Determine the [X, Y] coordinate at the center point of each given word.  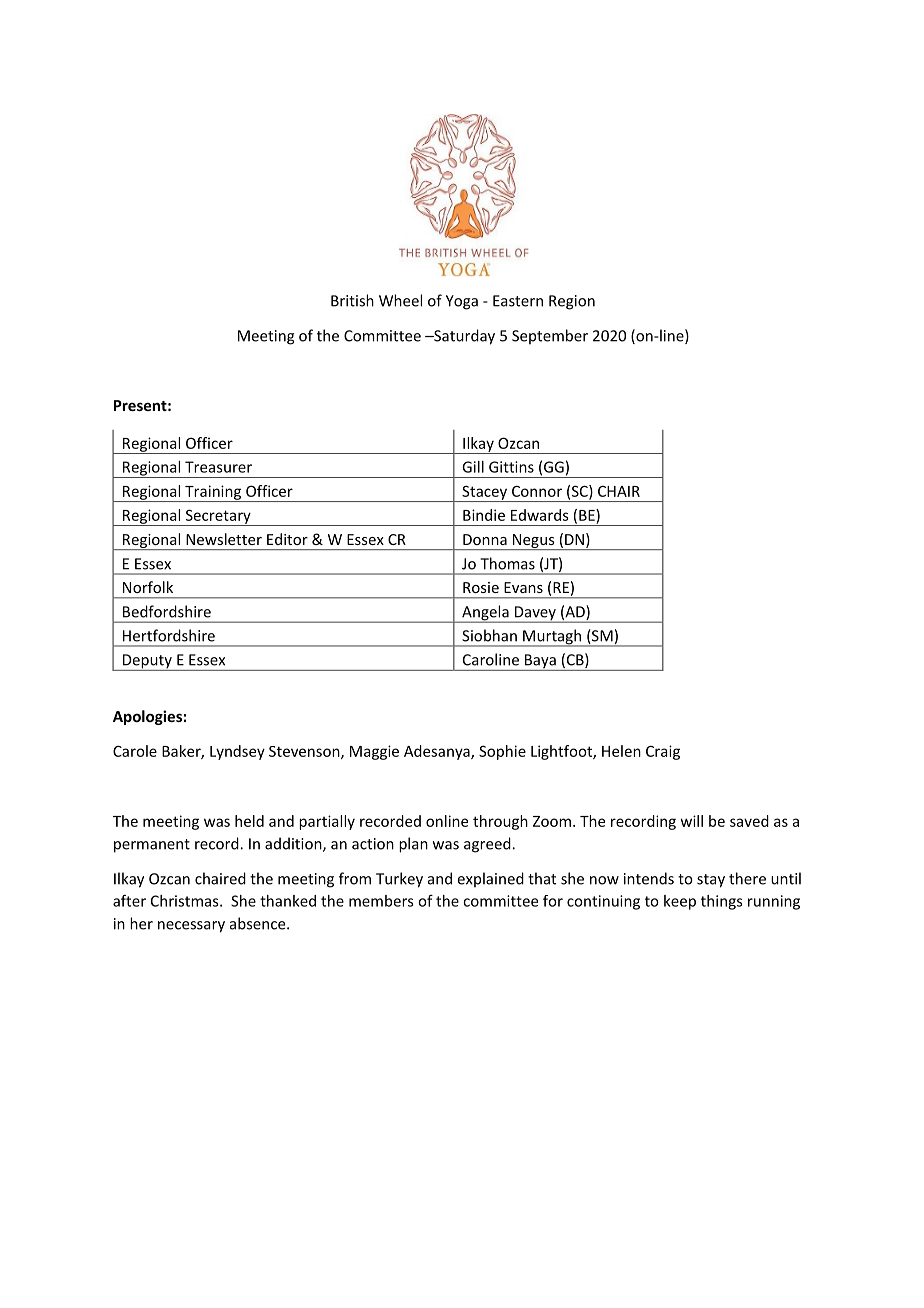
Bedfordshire [167, 611]
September [550, 336]
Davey [535, 614]
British [352, 300]
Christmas [186, 901]
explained [491, 879]
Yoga [462, 302]
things [722, 902]
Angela [485, 614]
